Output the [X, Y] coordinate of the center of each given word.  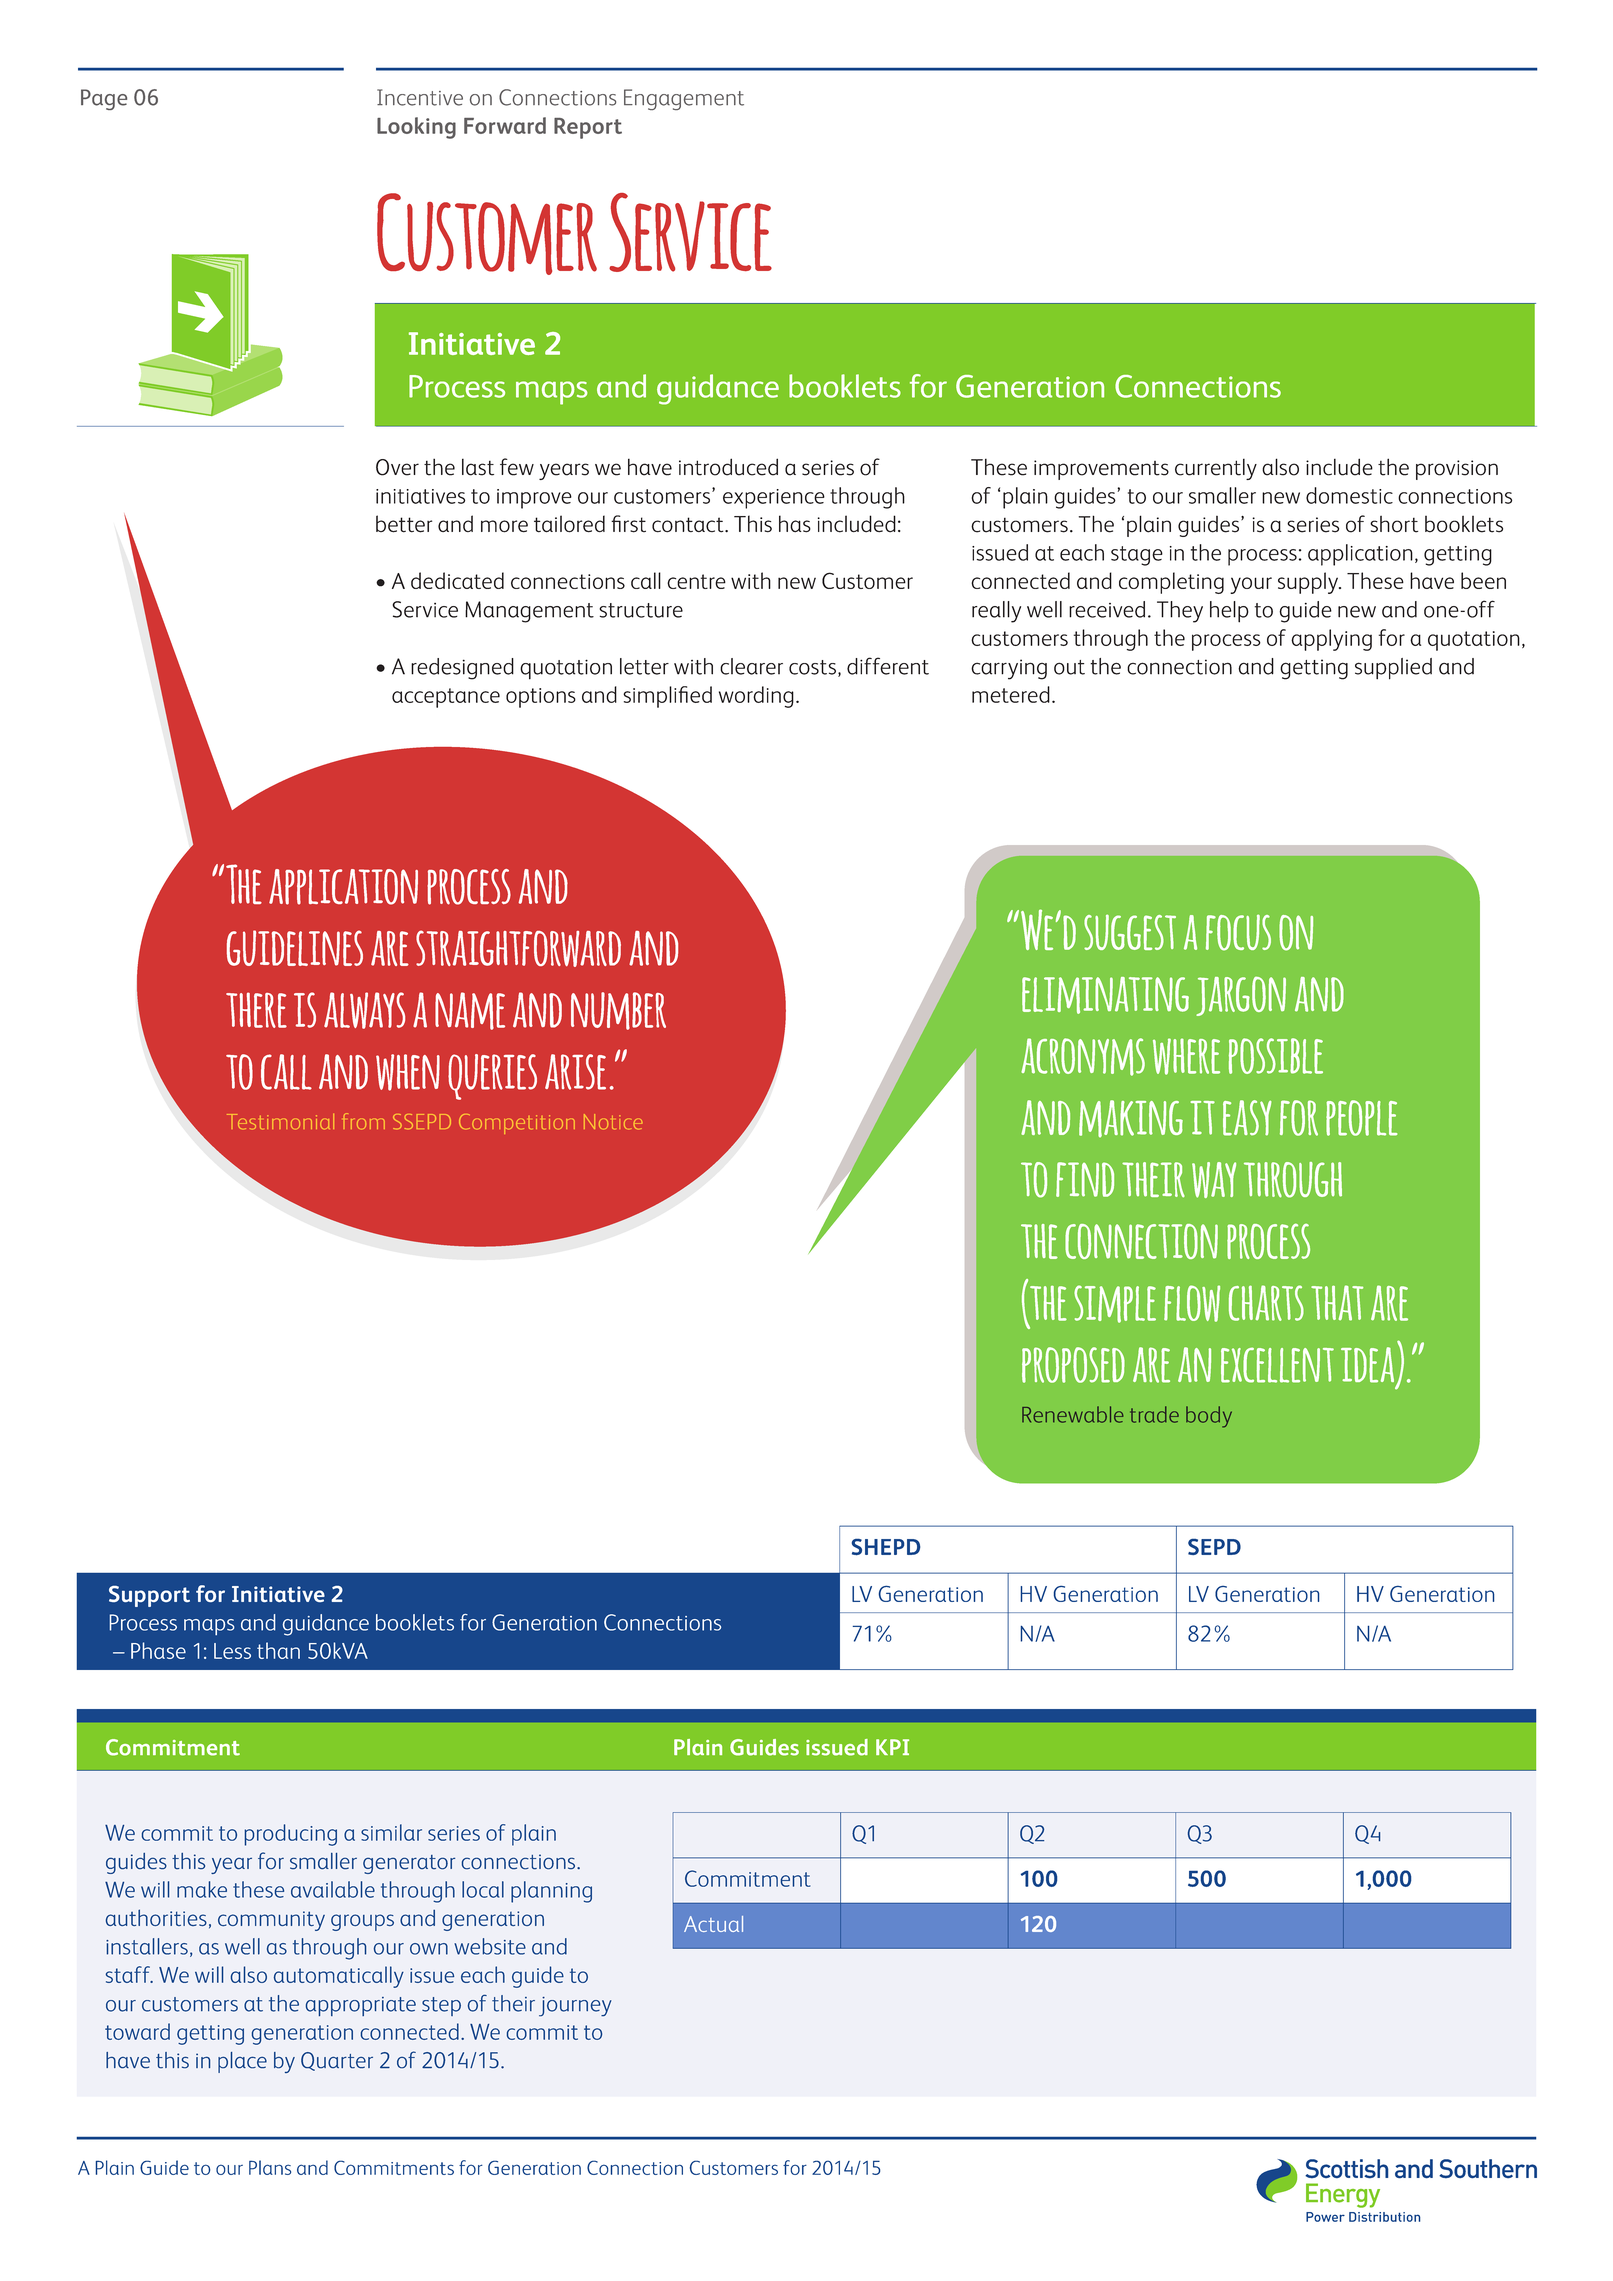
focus [1238, 932]
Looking [416, 128]
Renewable [1073, 1414]
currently [1216, 469]
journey [575, 2007]
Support [149, 1596]
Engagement [684, 99]
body [1209, 1417]
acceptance [446, 698]
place [242, 2062]
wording [756, 697]
